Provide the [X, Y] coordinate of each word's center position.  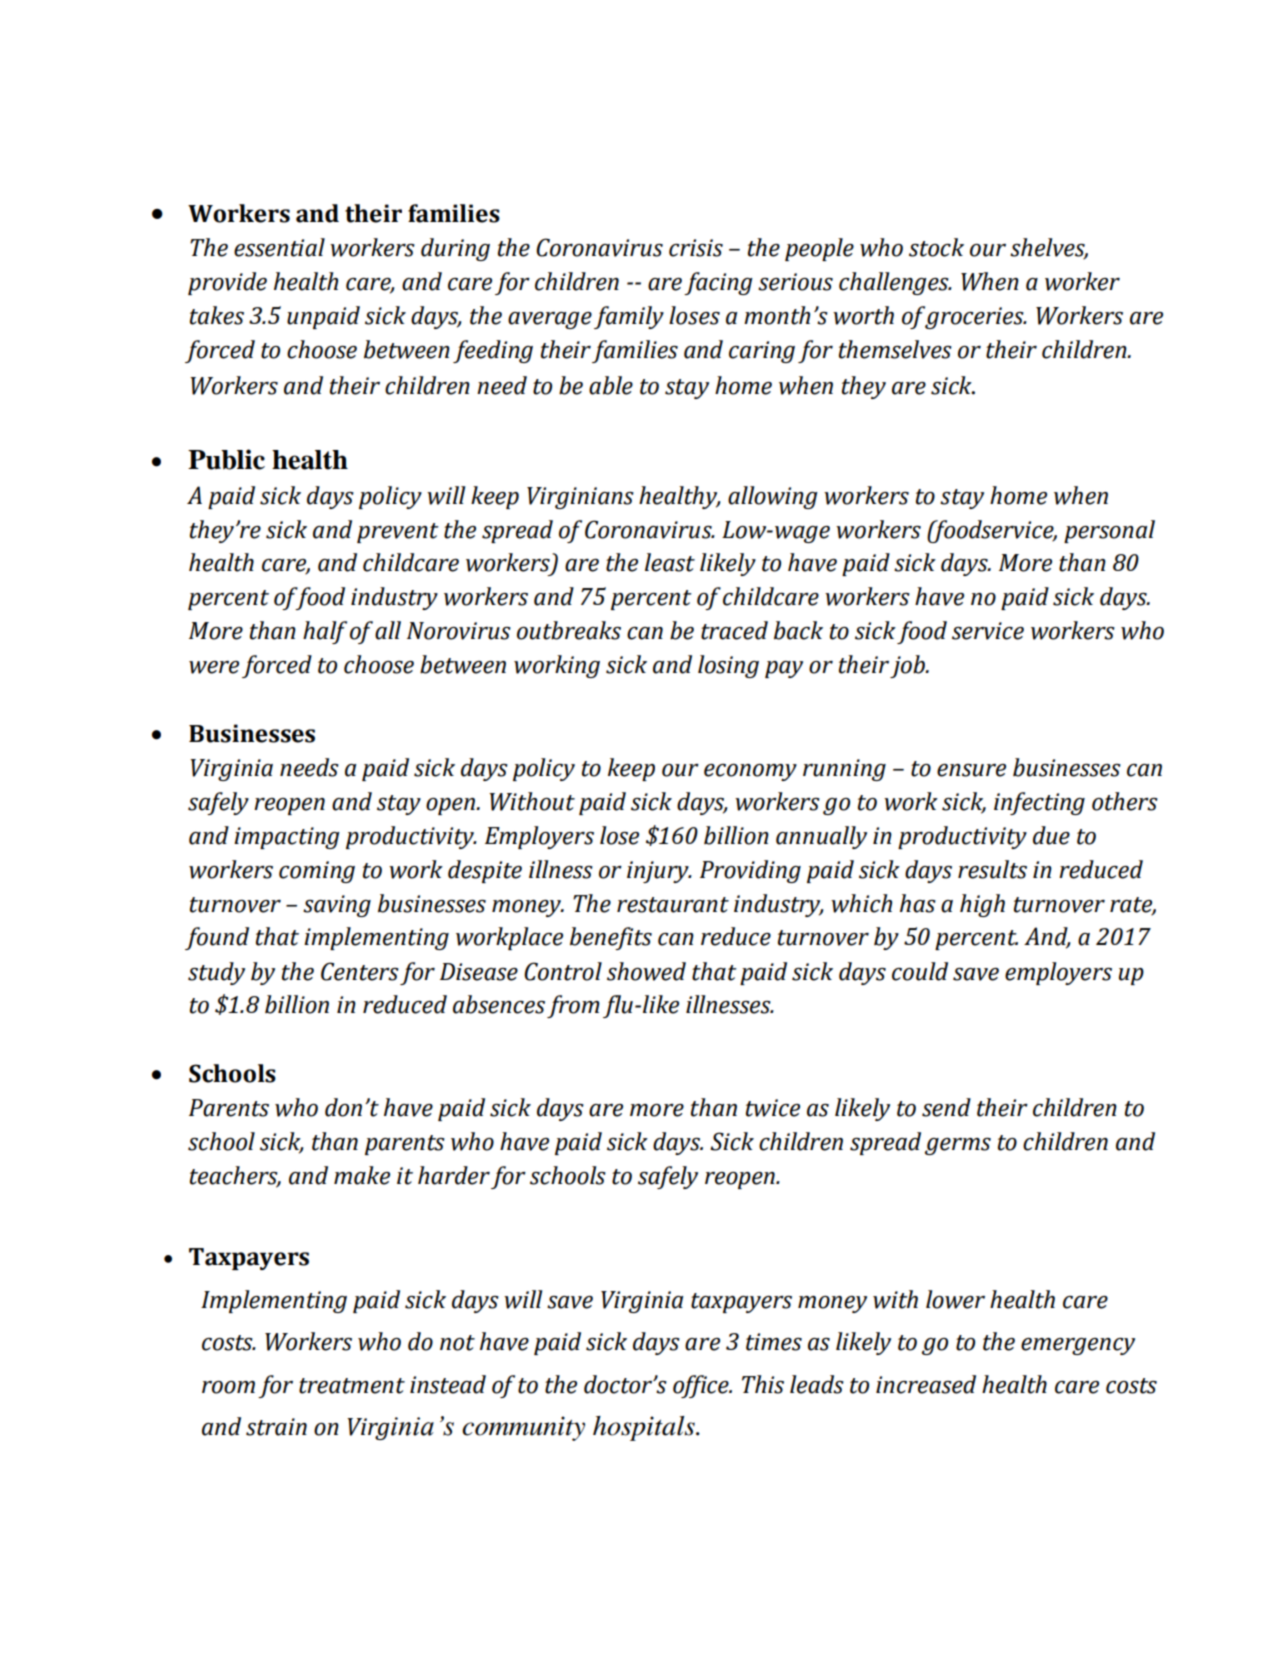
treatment [352, 1386]
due [1051, 835]
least [670, 562]
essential [279, 247]
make [362, 1175]
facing [718, 283]
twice [773, 1108]
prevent [398, 533]
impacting [287, 838]
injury [659, 872]
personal [1109, 531]
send [946, 1107]
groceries [975, 318]
